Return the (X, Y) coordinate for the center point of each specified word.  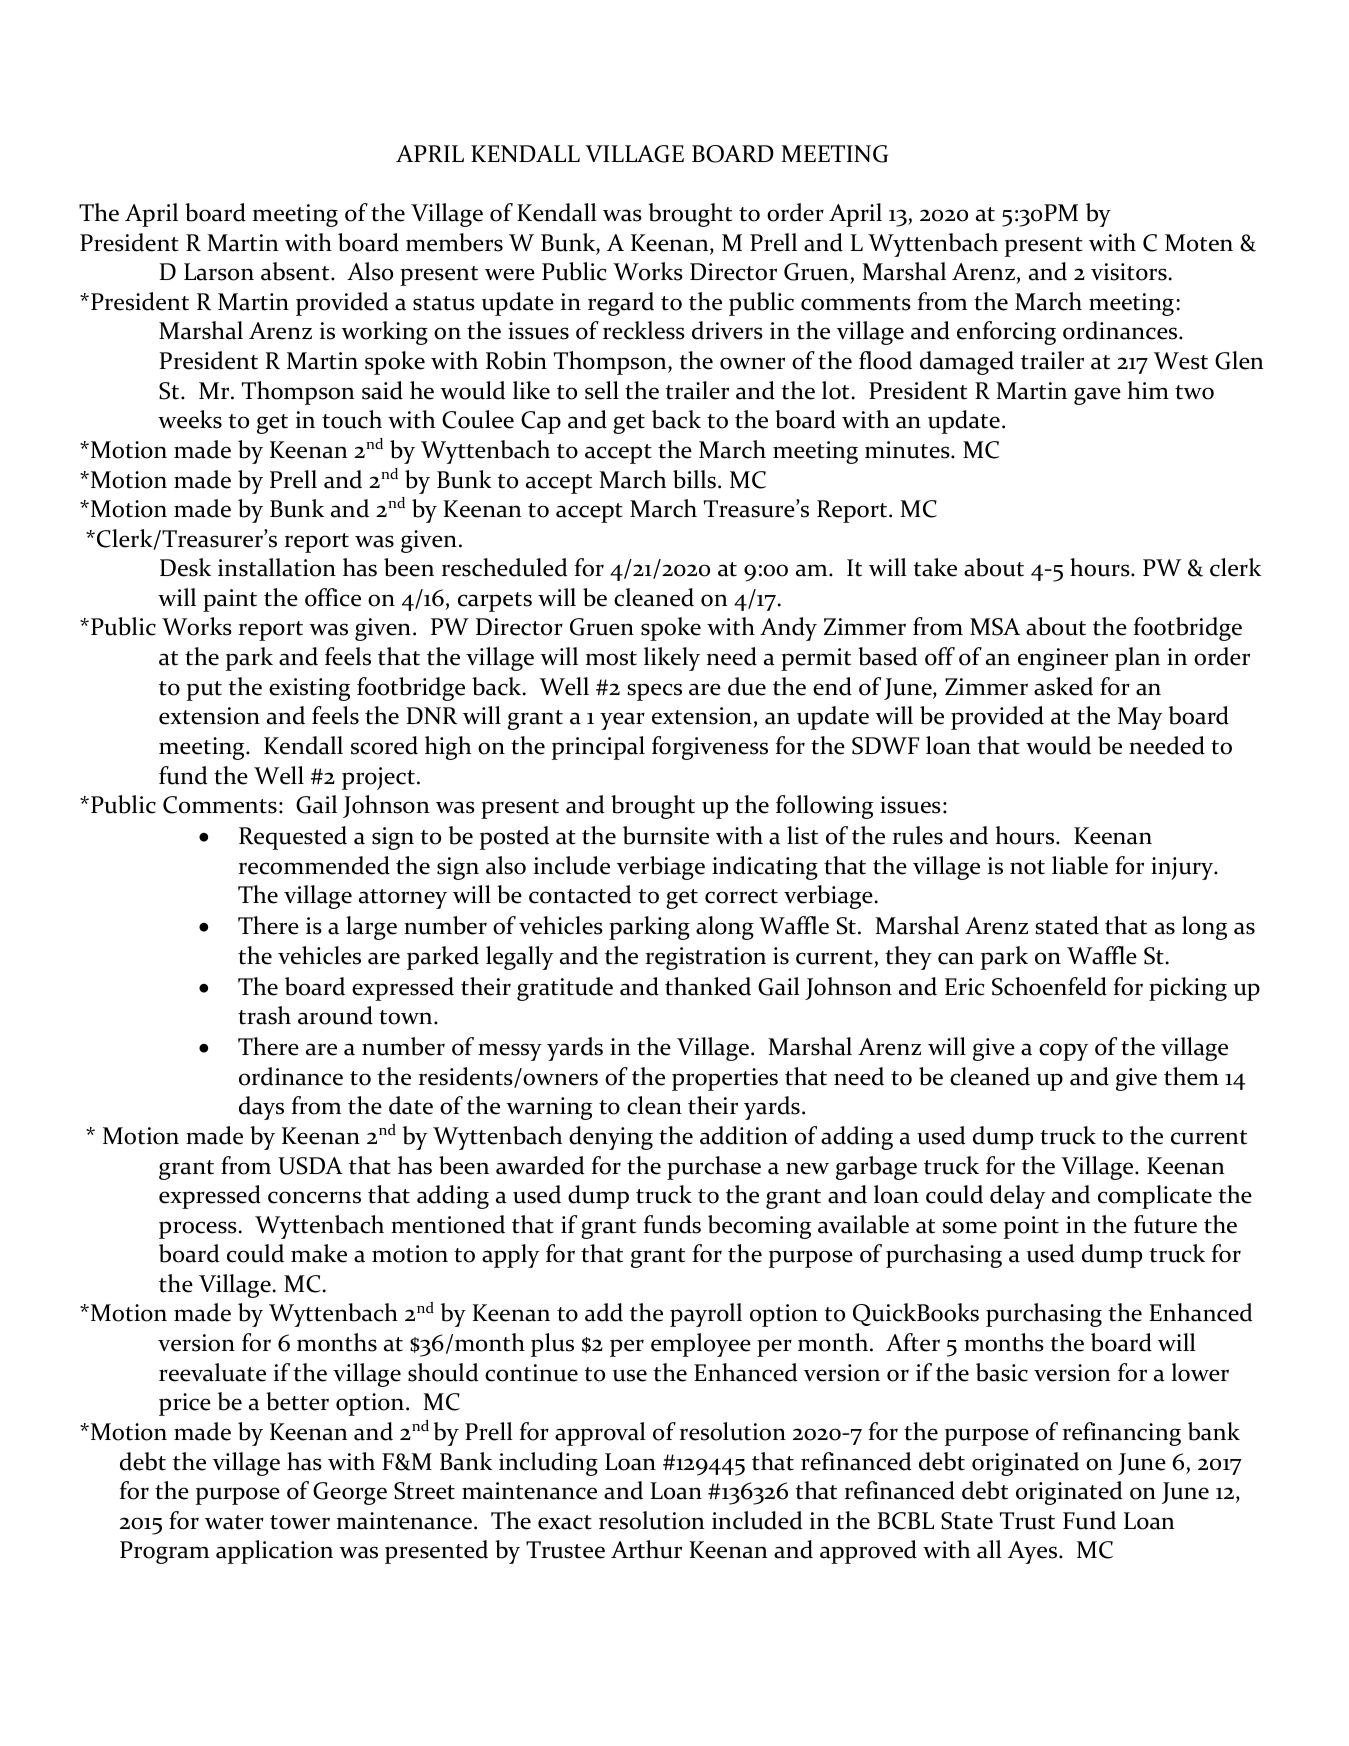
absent (296, 271)
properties (725, 1079)
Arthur (646, 1549)
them (1191, 1076)
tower (300, 1522)
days (261, 1108)
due (747, 686)
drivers (727, 330)
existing (309, 689)
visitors (1129, 272)
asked (1063, 686)
